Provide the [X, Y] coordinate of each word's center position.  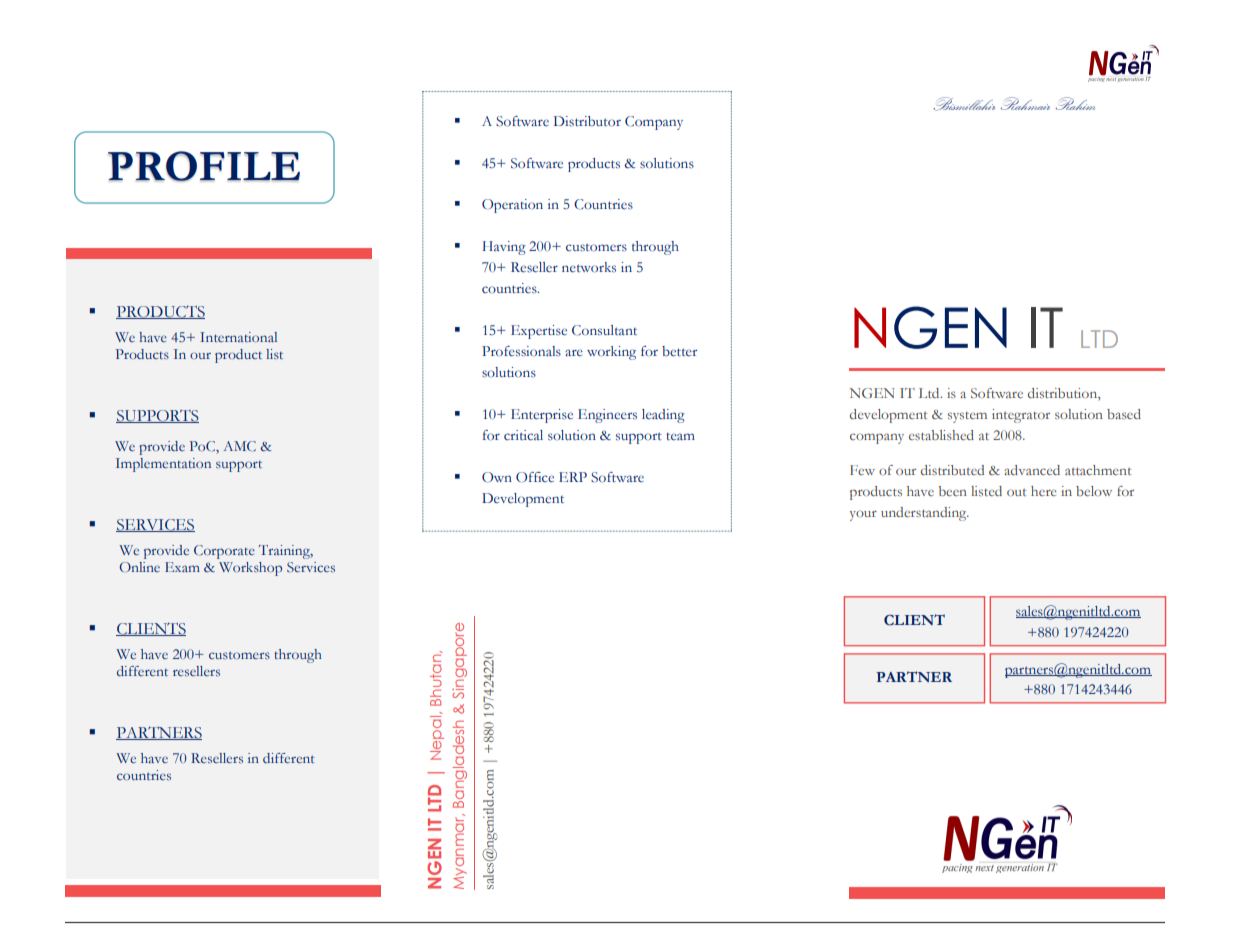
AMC [239, 446]
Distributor [587, 121]
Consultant [604, 330]
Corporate [224, 552]
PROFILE [204, 166]
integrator [1021, 416]
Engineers [607, 416]
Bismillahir [964, 104]
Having [504, 248]
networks [589, 267]
